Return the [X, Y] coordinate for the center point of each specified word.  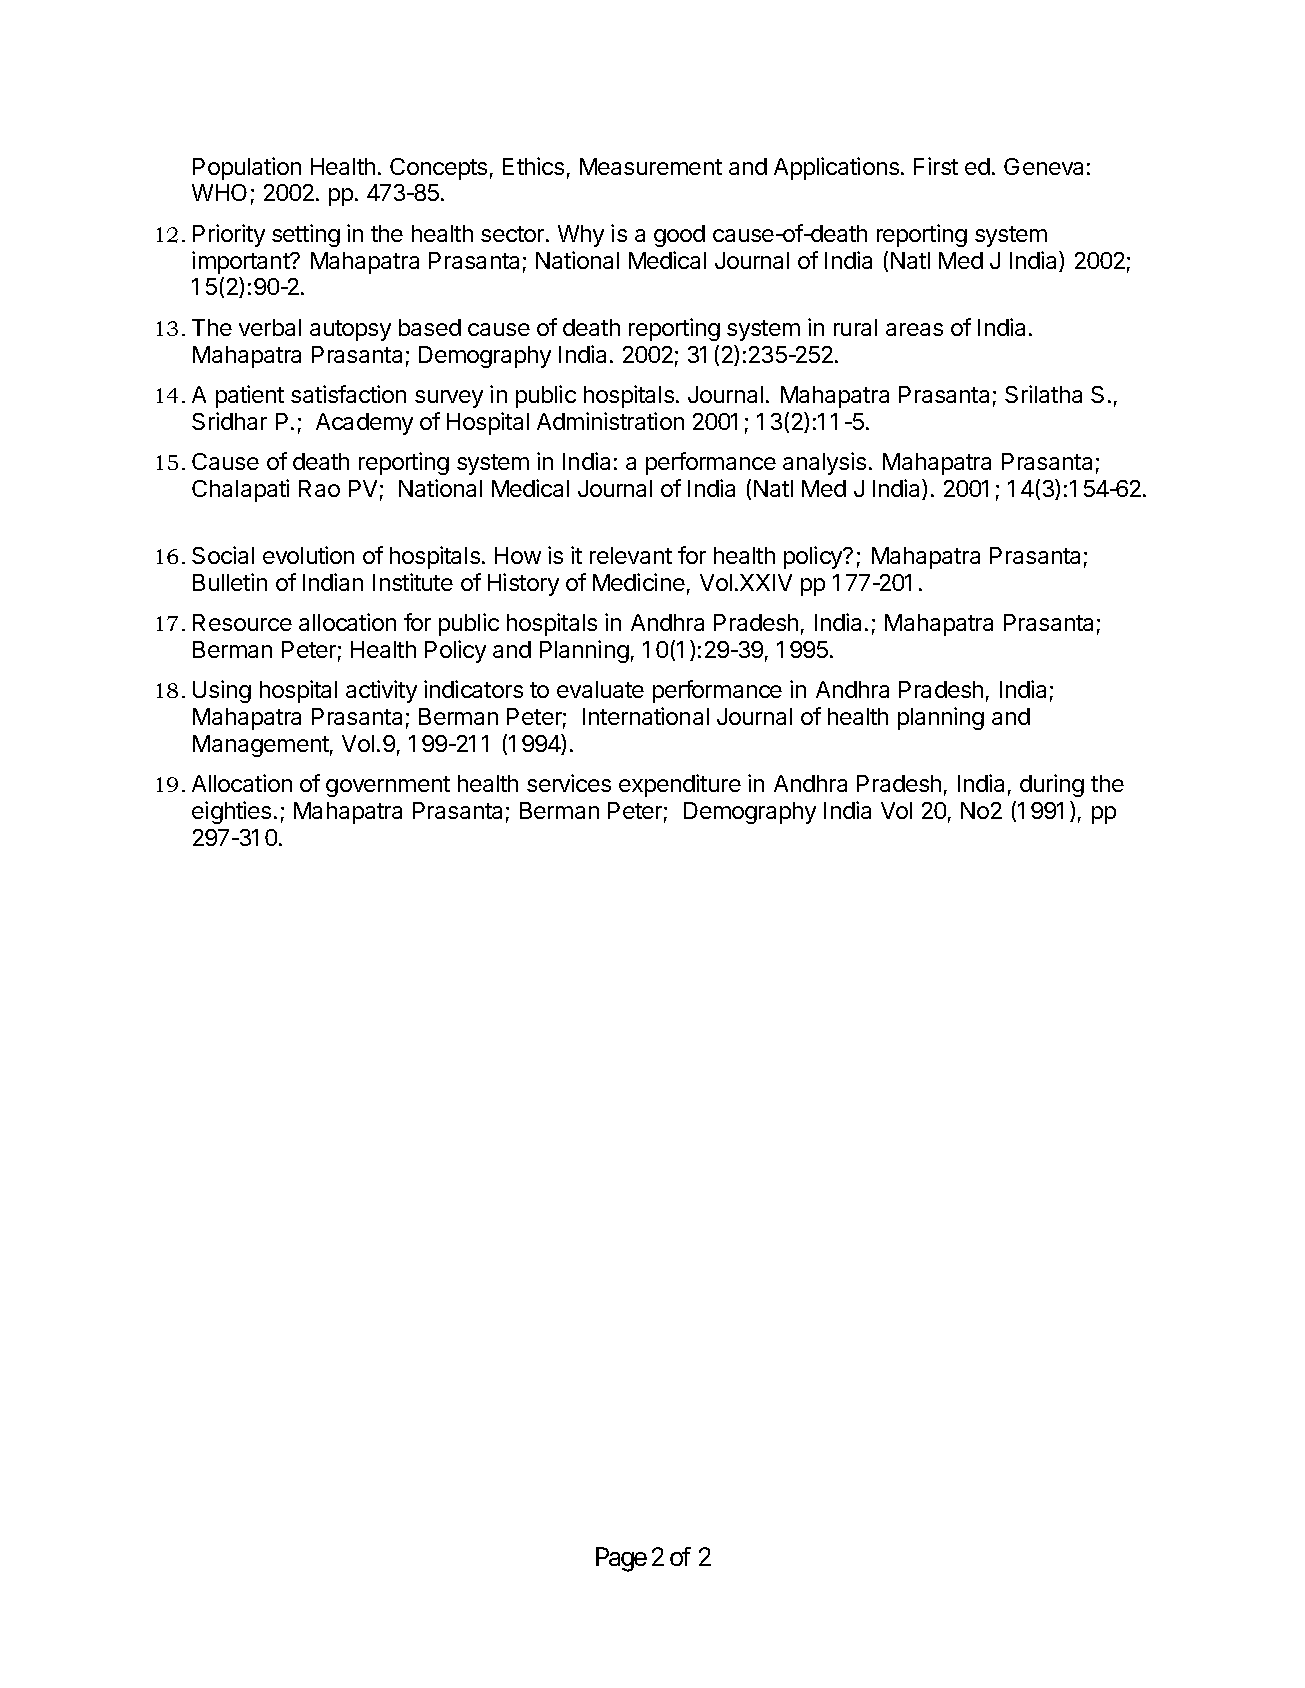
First [936, 166]
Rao [319, 488]
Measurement [651, 166]
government [388, 786]
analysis [824, 463]
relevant [631, 555]
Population [247, 168]
